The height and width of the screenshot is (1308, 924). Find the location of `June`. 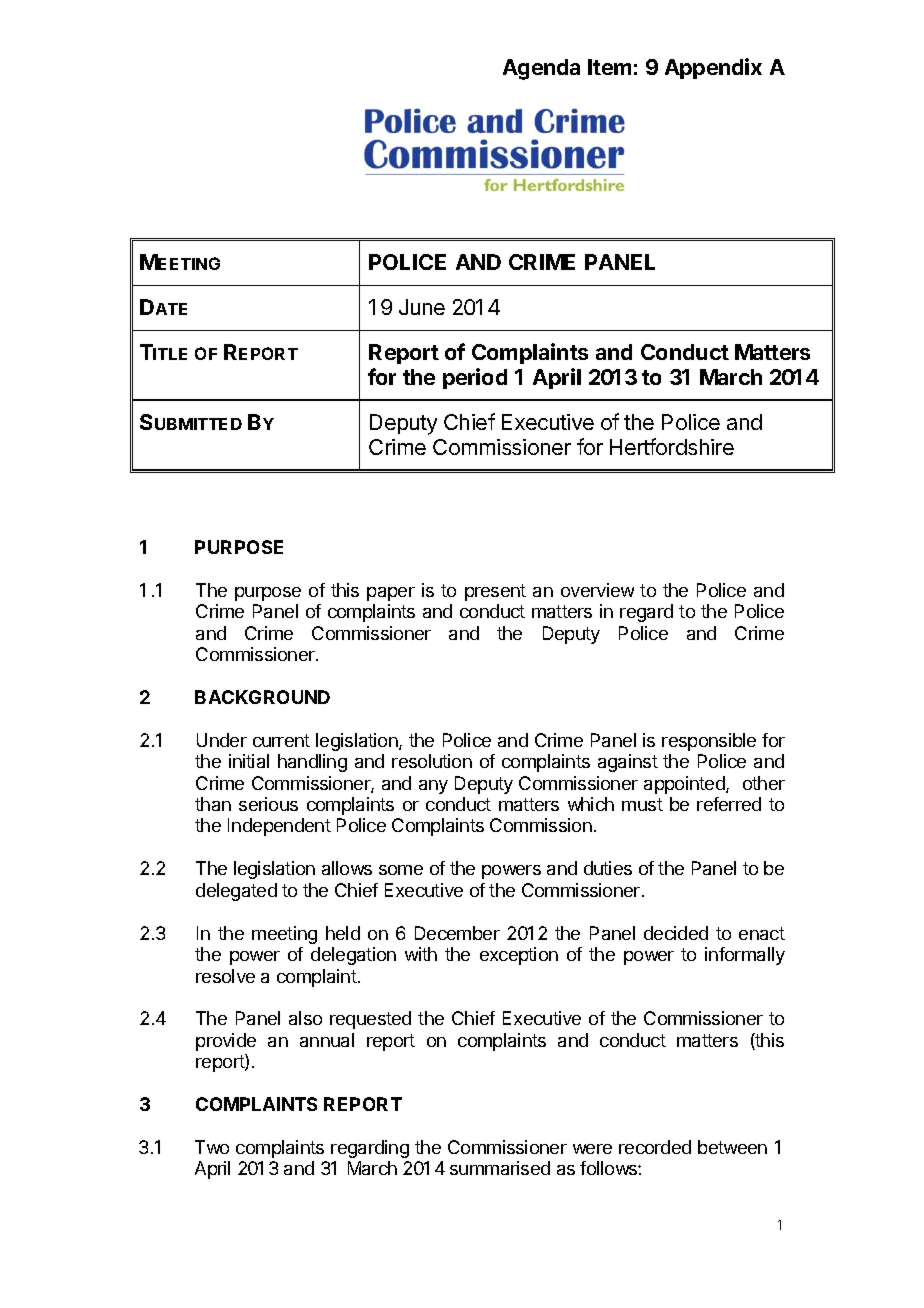

June is located at coordinates (422, 307).
